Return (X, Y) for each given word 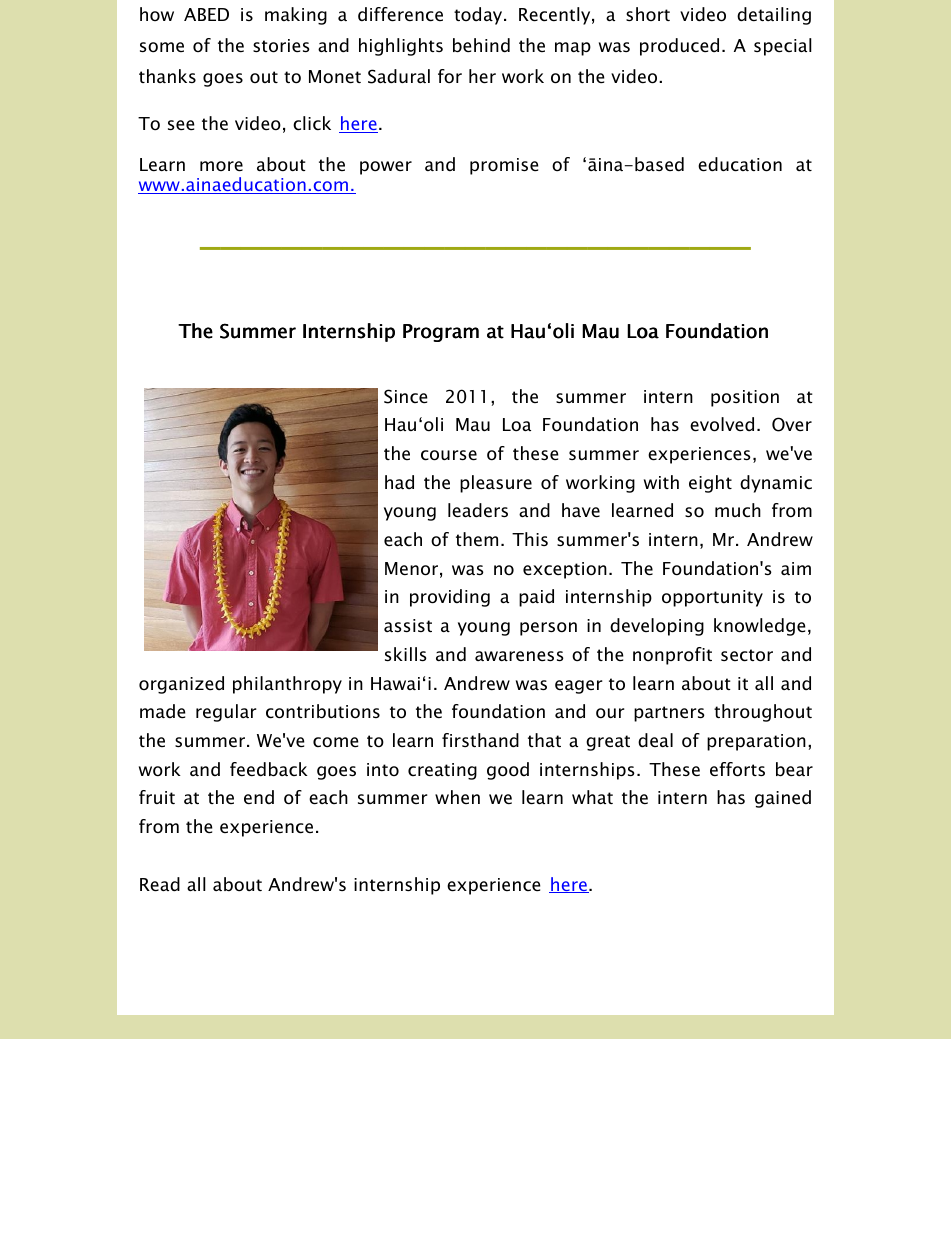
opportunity (712, 598)
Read (160, 884)
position (745, 398)
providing (450, 598)
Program (441, 333)
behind (481, 45)
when (457, 797)
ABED (206, 14)
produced (679, 47)
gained (783, 799)
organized (181, 685)
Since (405, 396)
